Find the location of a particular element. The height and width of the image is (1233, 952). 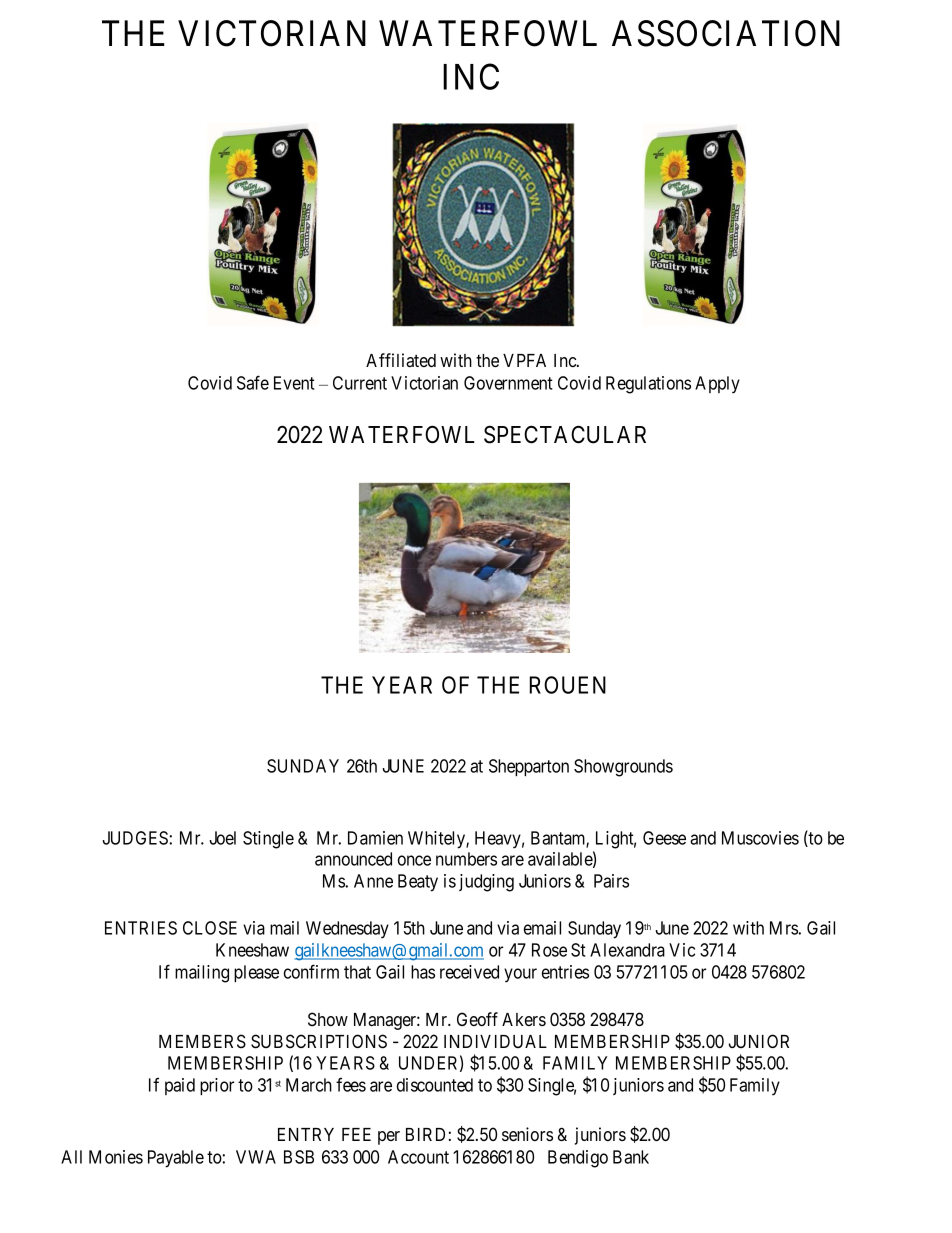

ASSOCIATION is located at coordinates (726, 33).
